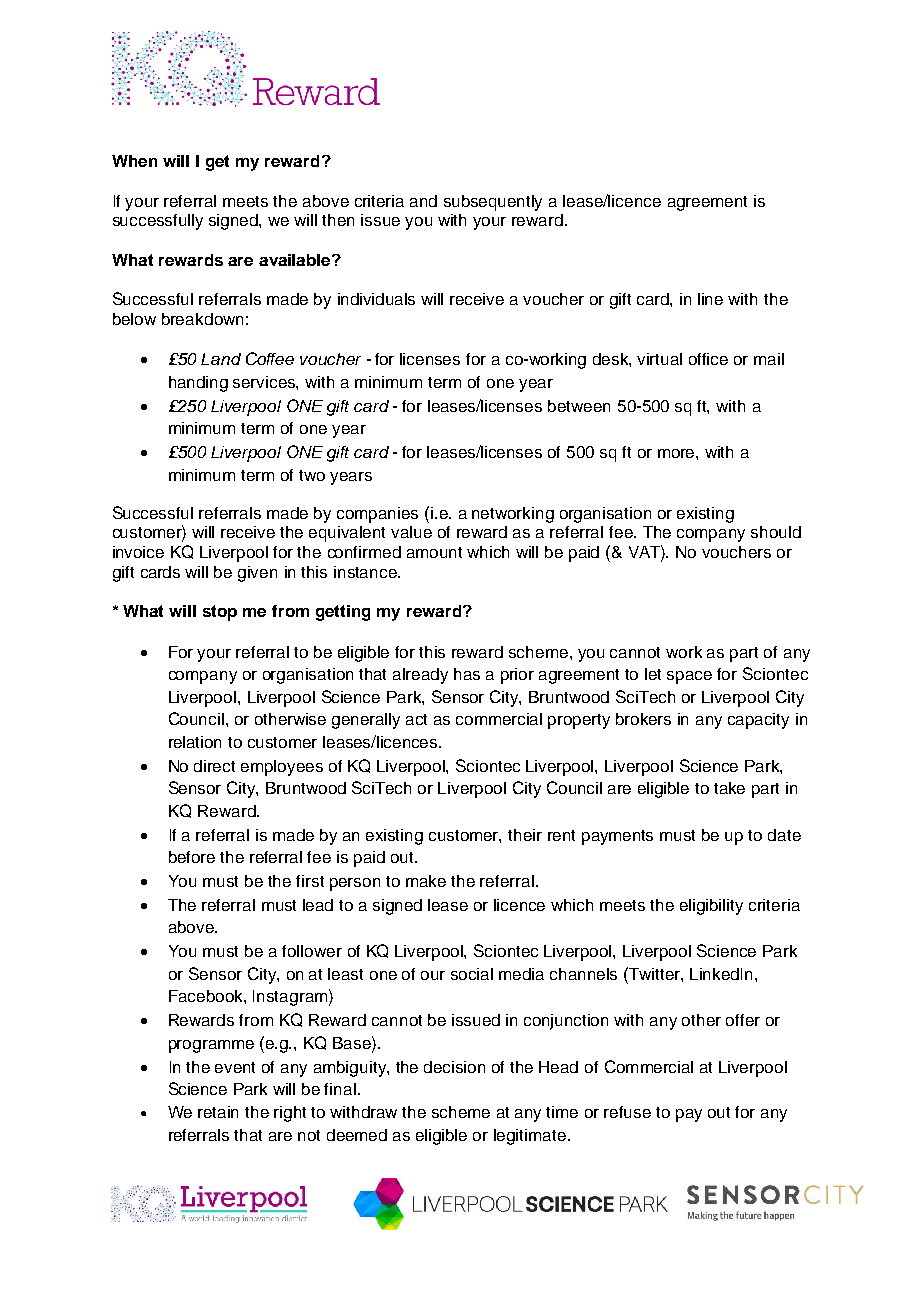 This screenshot has width=924, height=1309. I want to click on has, so click(467, 674).
